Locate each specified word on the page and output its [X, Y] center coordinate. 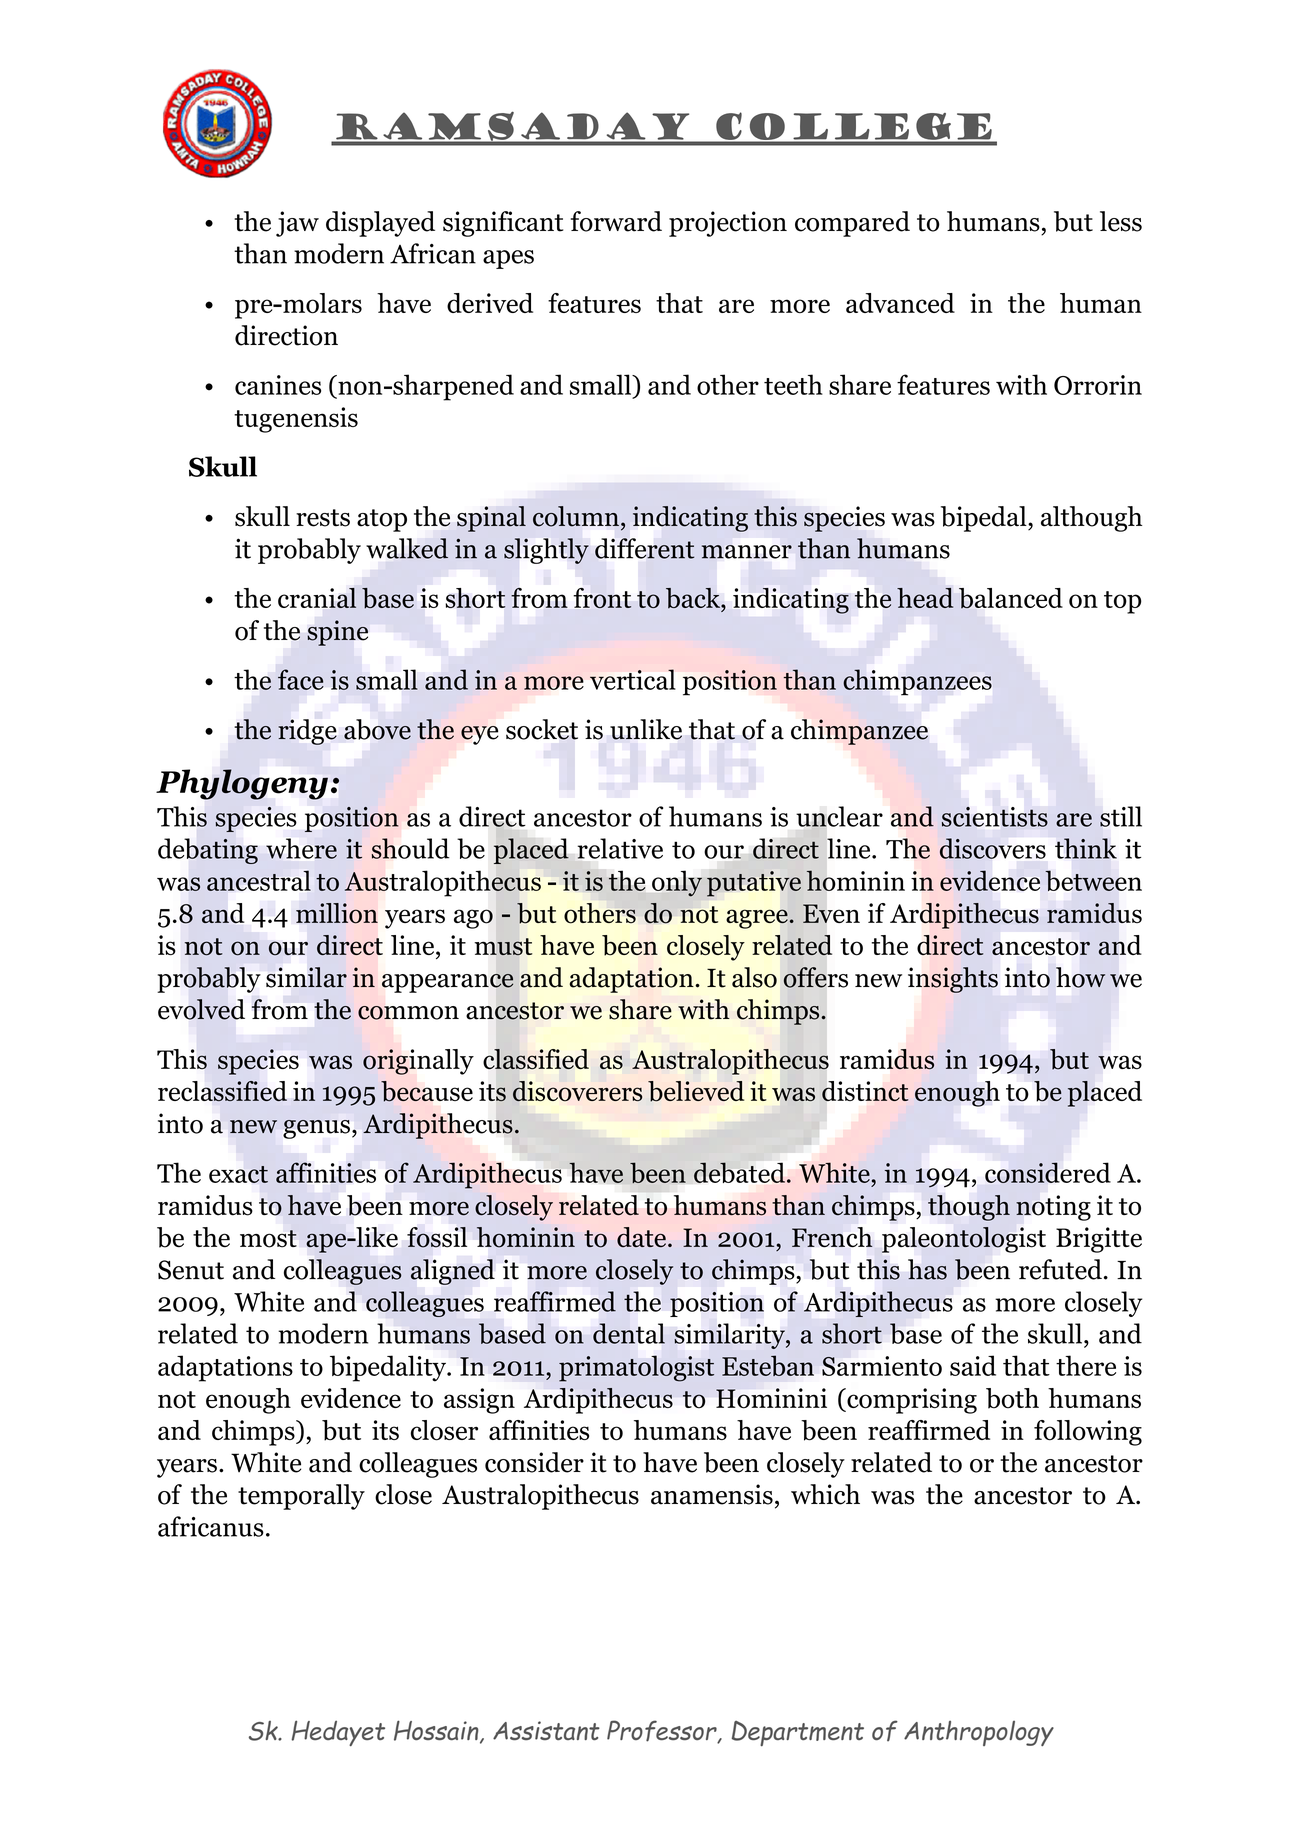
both [1012, 1398]
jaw [297, 224]
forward [616, 221]
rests [323, 518]
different [644, 548]
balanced [1011, 598]
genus [316, 1129]
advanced [900, 303]
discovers [993, 848]
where [301, 848]
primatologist [636, 1368]
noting [1053, 1208]
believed [696, 1091]
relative [620, 848]
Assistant [546, 1730]
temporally [301, 1497]
